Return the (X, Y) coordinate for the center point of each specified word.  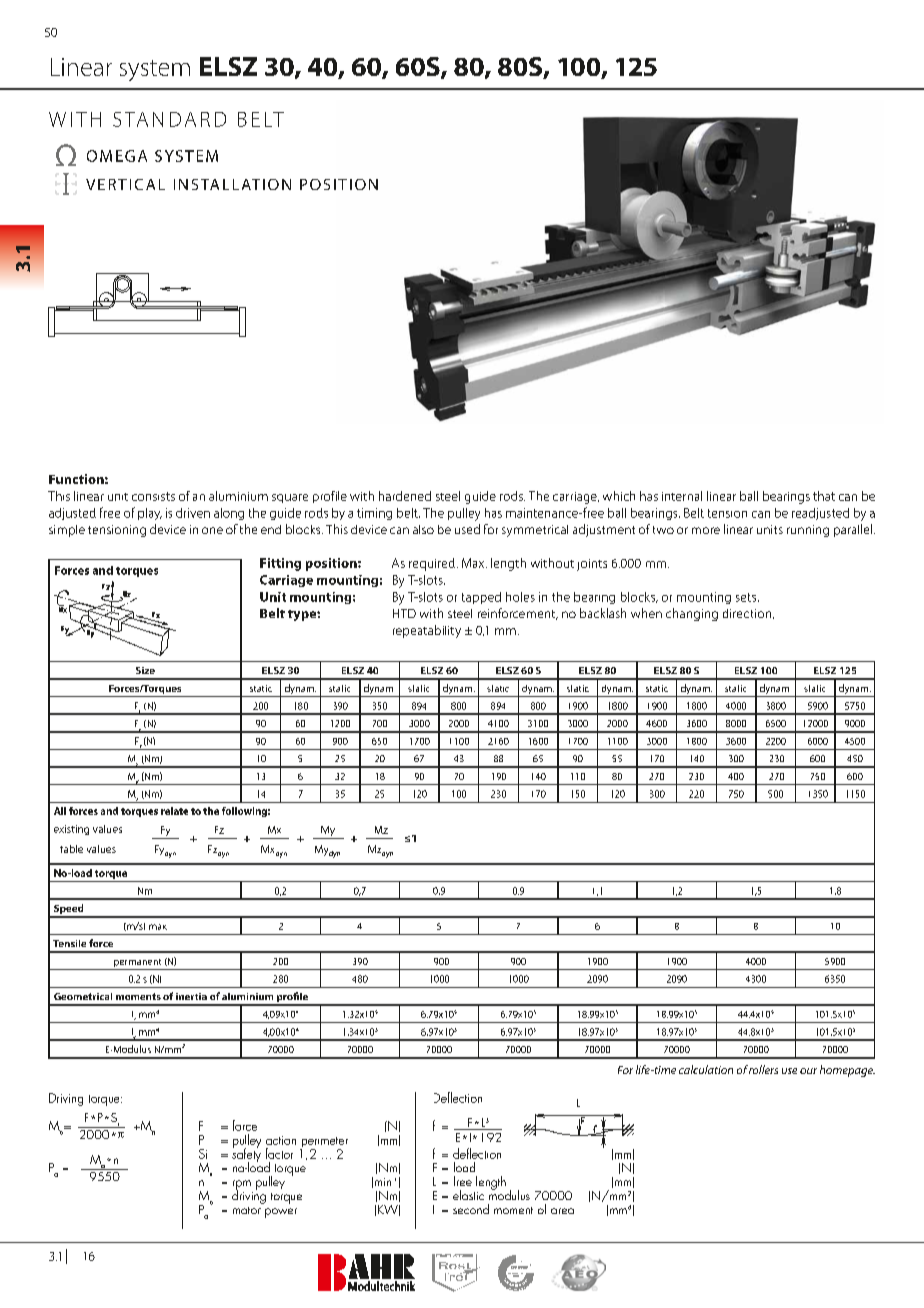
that (824, 496)
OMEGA (117, 156)
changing (692, 614)
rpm (242, 1186)
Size (145, 670)
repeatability (427, 631)
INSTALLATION (232, 184)
